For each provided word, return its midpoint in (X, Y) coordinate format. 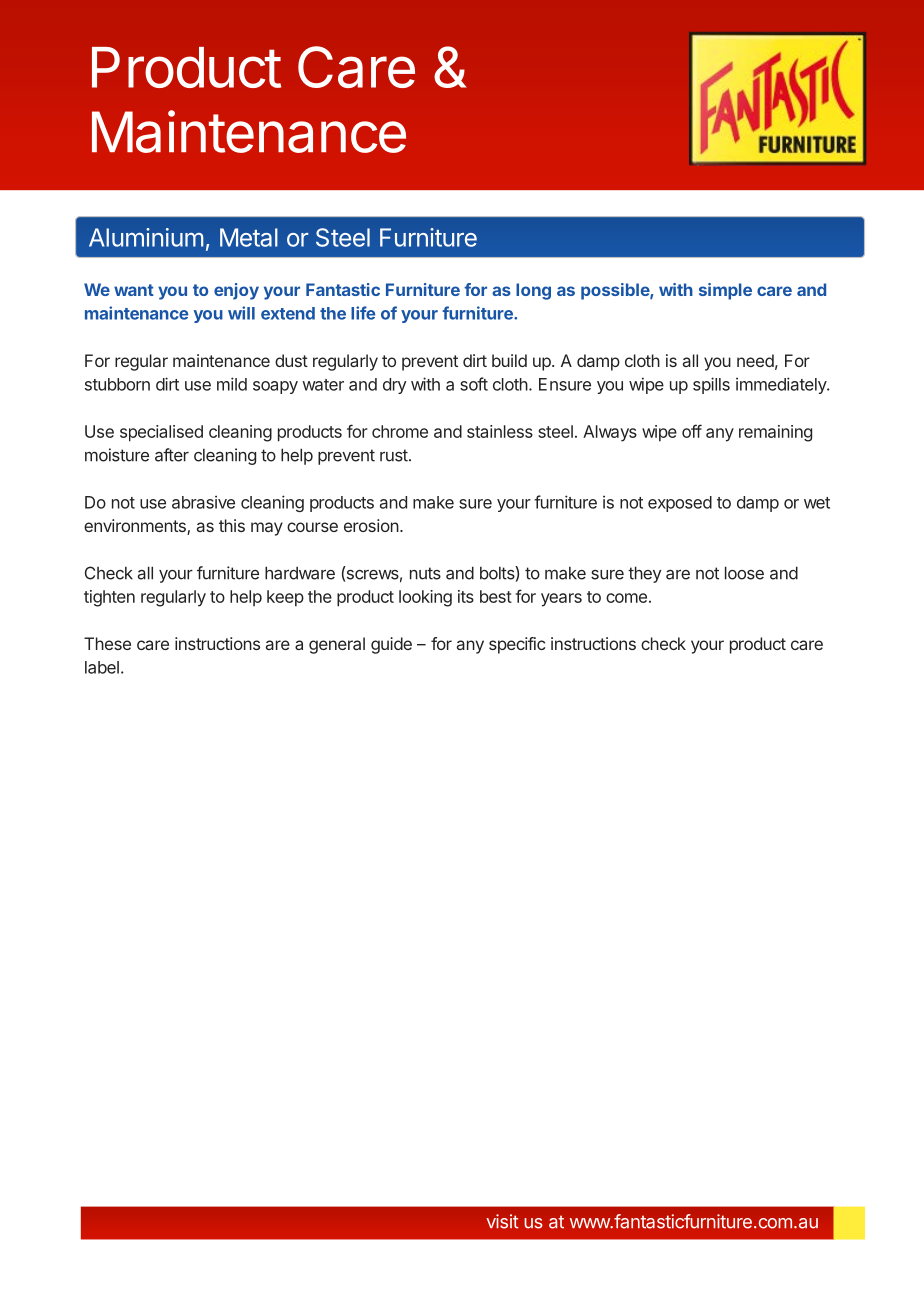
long (533, 291)
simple (725, 291)
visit (502, 1221)
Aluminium (146, 237)
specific (517, 645)
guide (391, 645)
